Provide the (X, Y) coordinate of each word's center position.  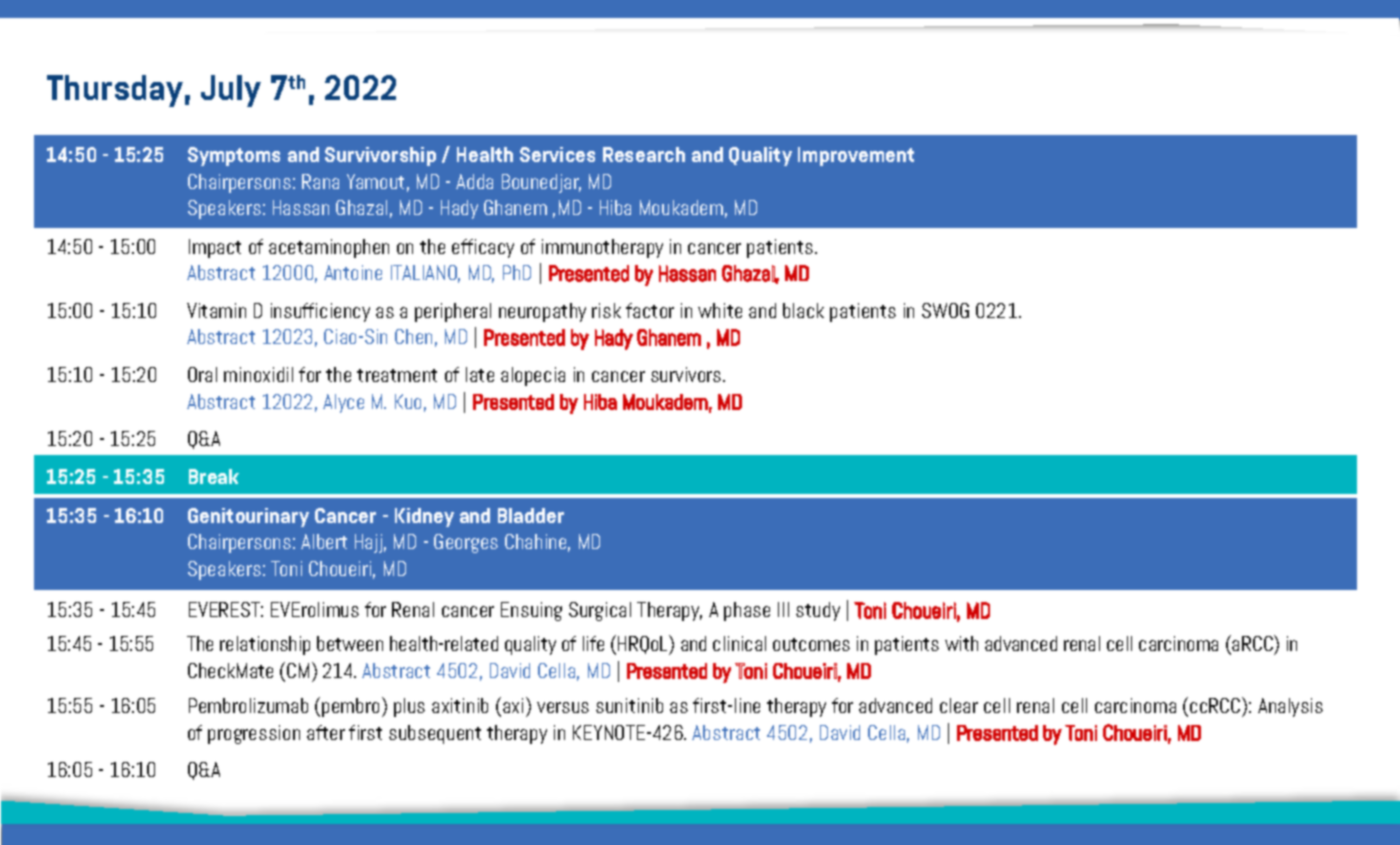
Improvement (856, 156)
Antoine (353, 272)
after (326, 732)
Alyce (343, 403)
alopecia (533, 376)
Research (644, 154)
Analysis (1290, 707)
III (783, 609)
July (231, 91)
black (803, 310)
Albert (324, 541)
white (720, 310)
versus (563, 707)
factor (650, 310)
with (961, 643)
